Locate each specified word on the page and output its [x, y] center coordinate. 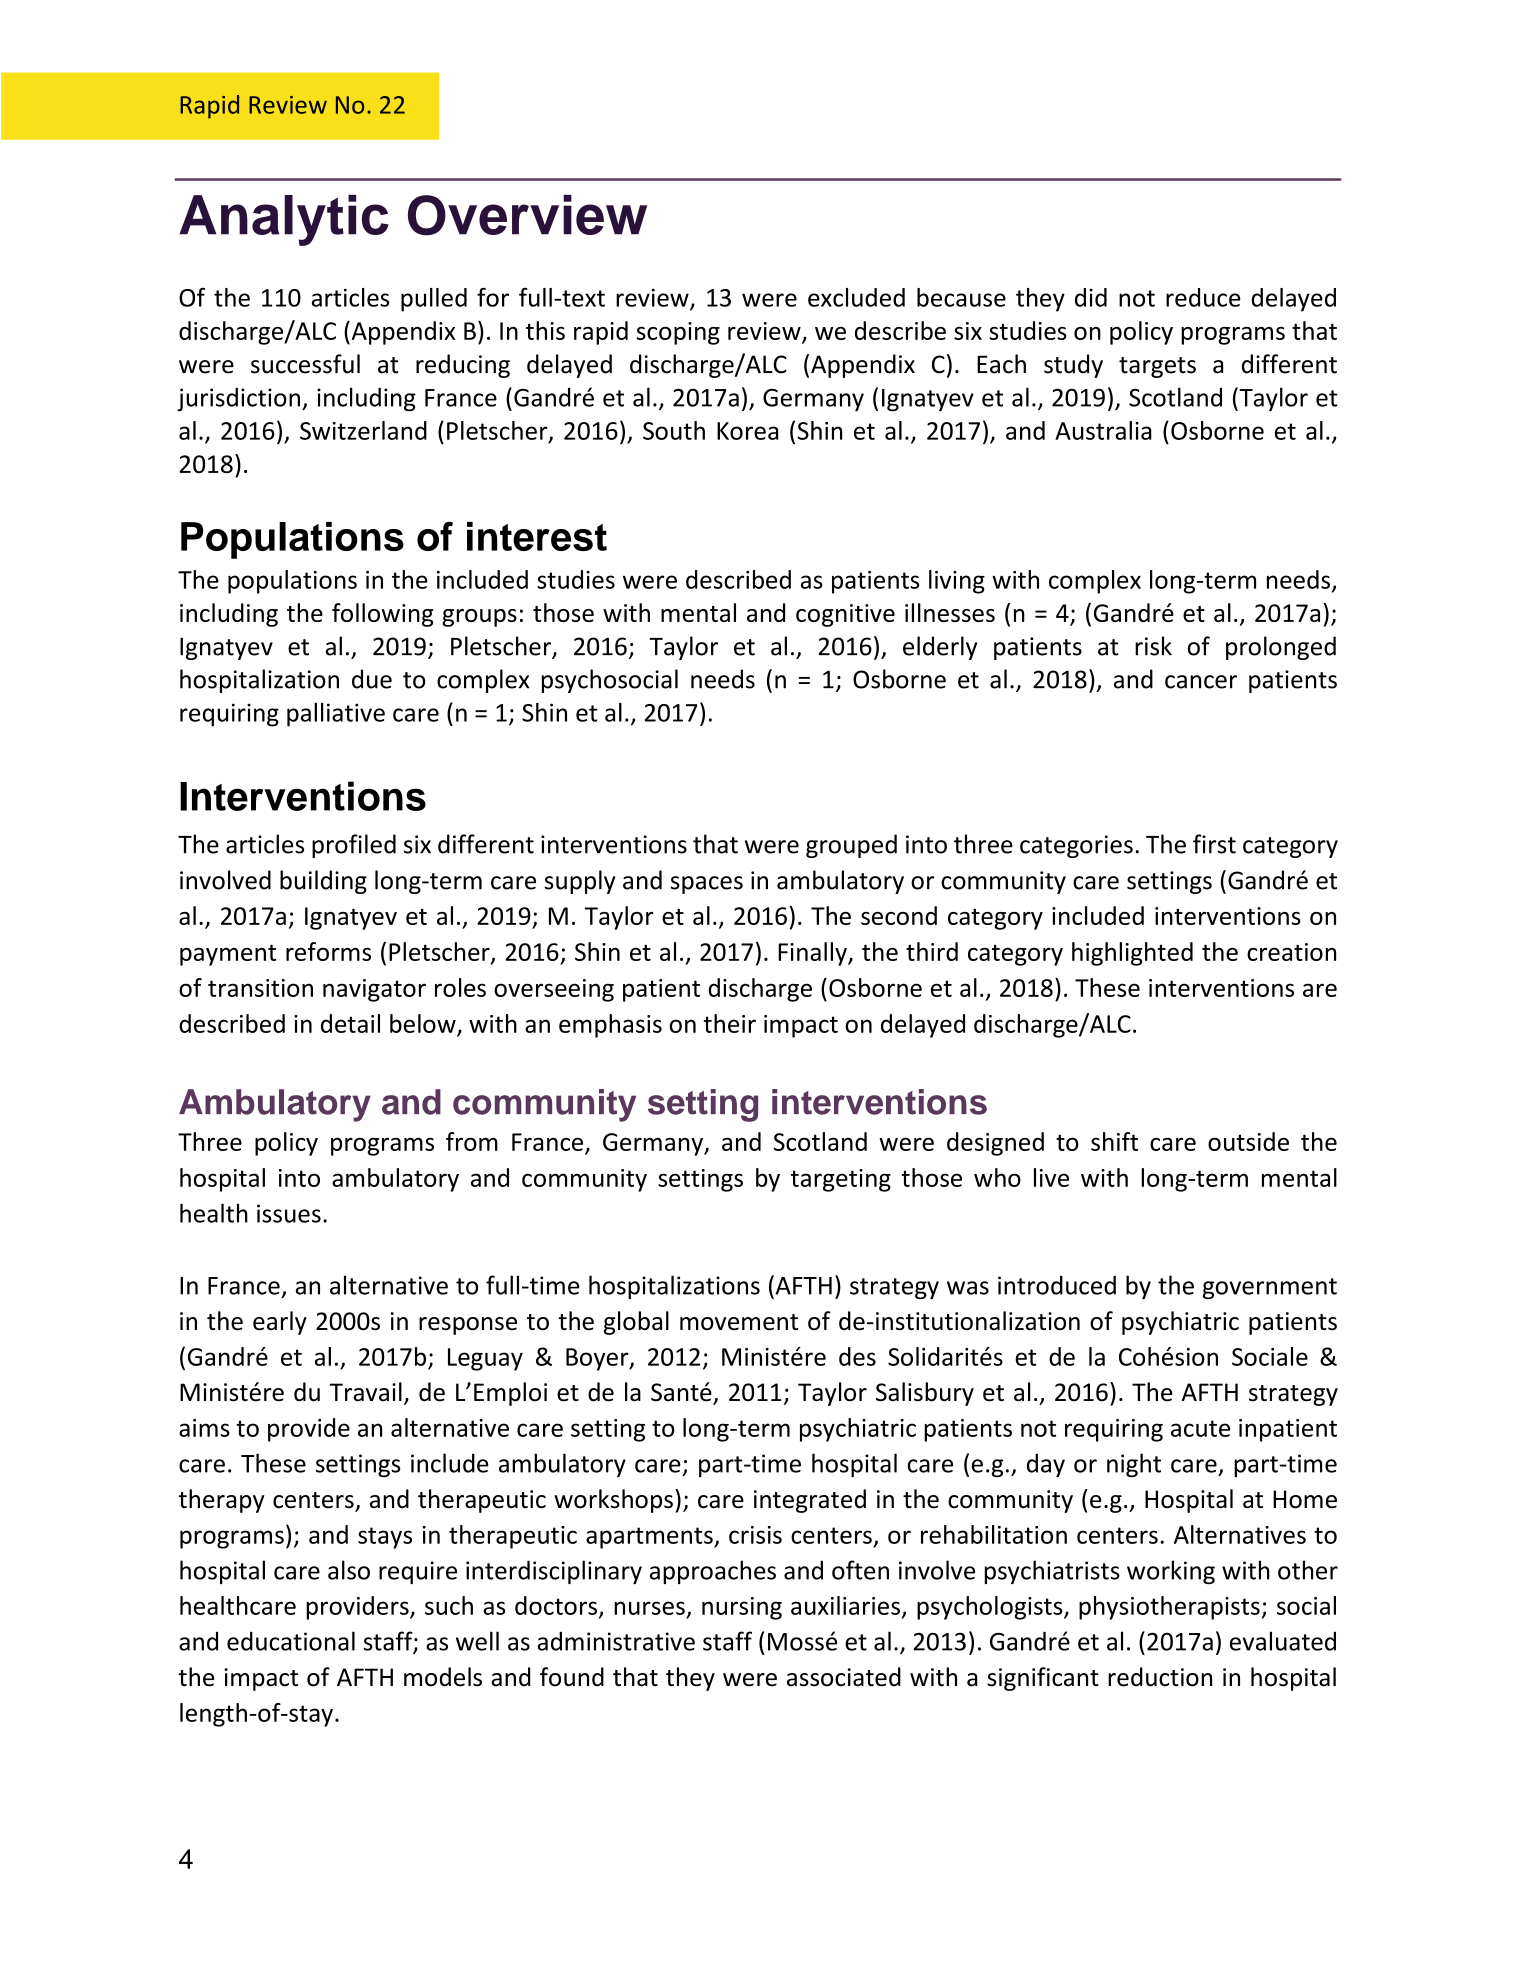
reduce [1203, 297]
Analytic [284, 220]
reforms [328, 951]
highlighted [1132, 954]
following [382, 615]
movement [739, 1322]
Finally [813, 954]
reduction [1160, 1677]
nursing [742, 1608]
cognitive [845, 615]
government [1270, 1288]
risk [1153, 646]
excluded [856, 297]
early [280, 1323]
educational [291, 1641]
